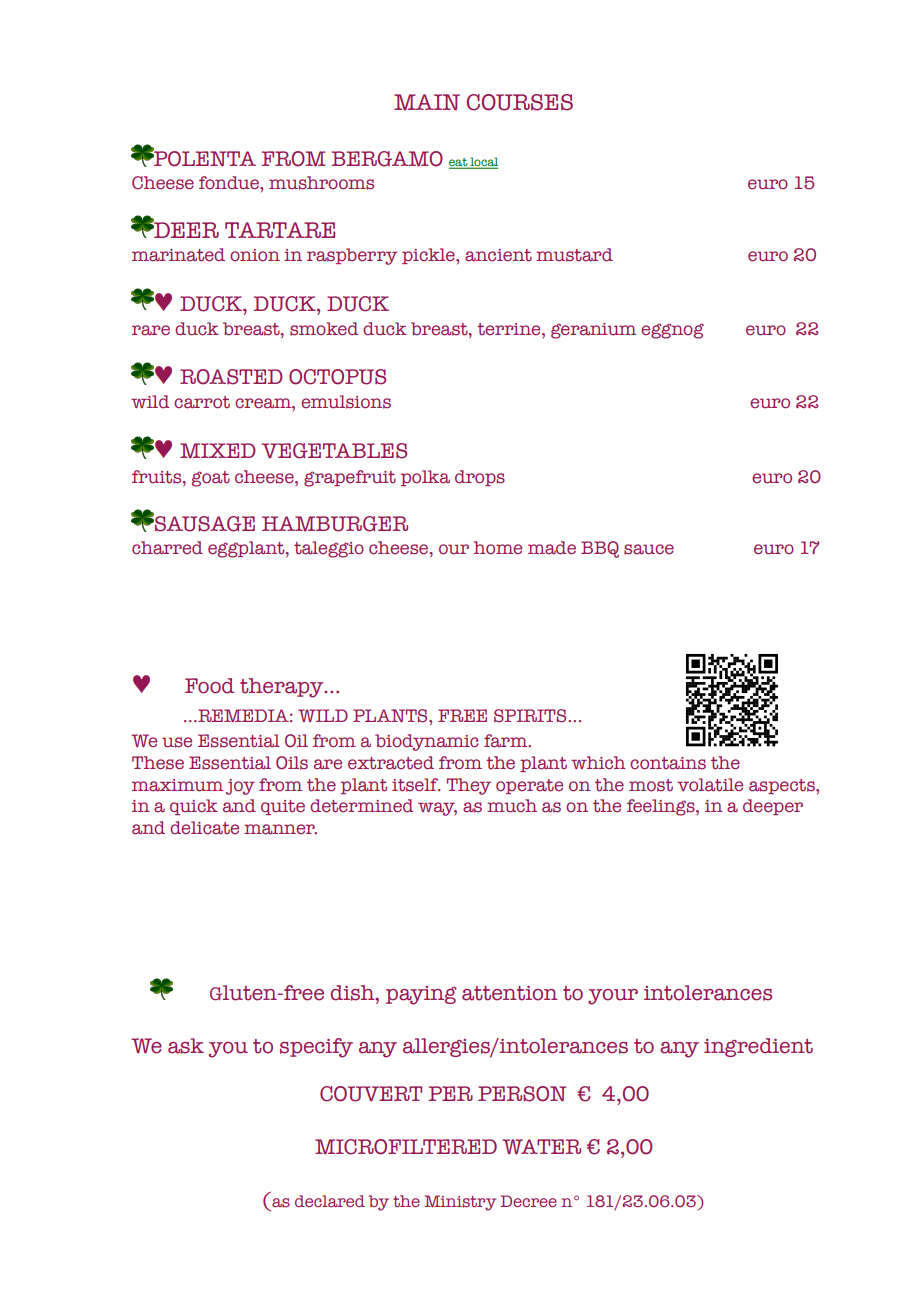  I want to click on goat, so click(211, 479).
